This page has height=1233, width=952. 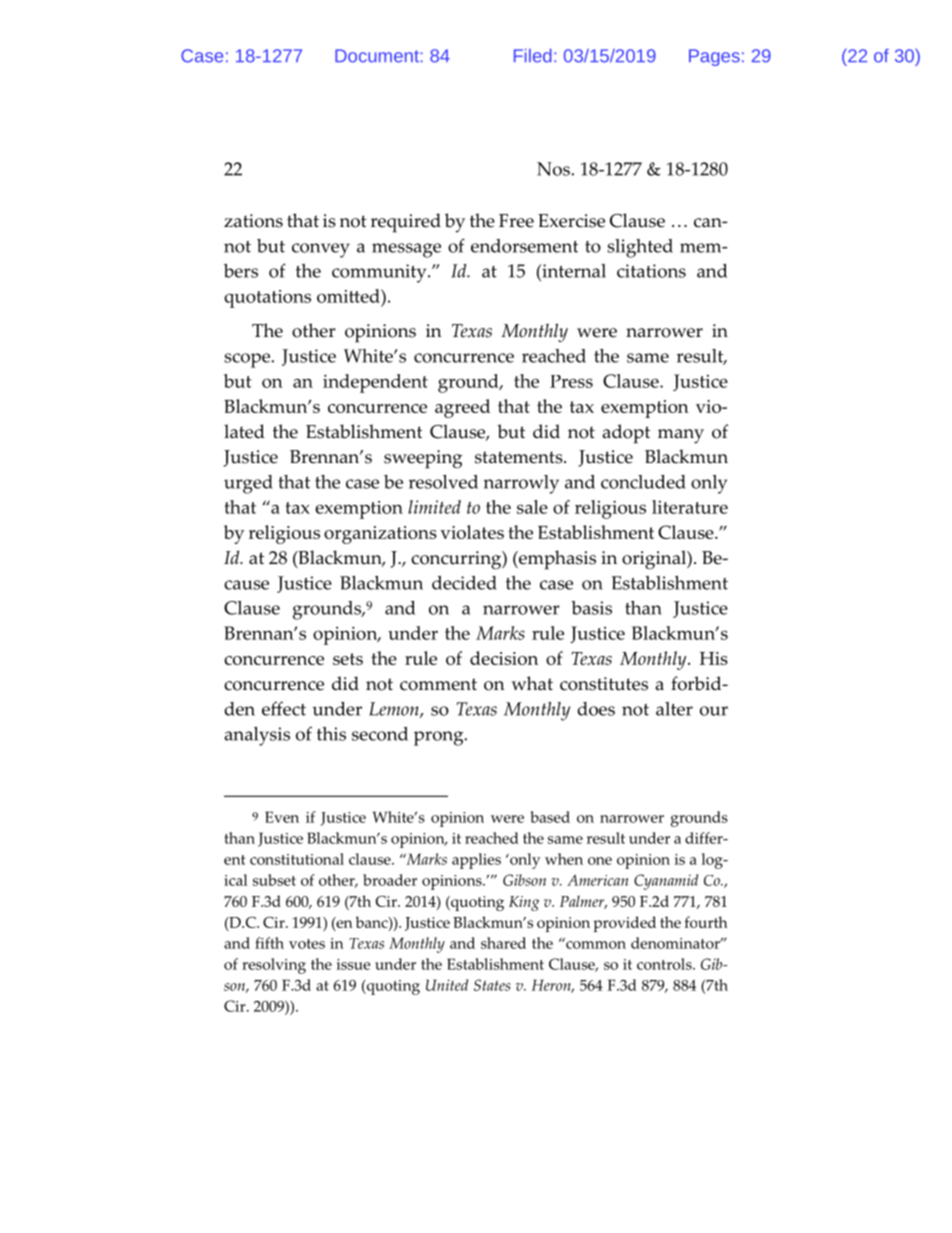 What do you see at coordinates (377, 56) in the page?
I see `Document` at bounding box center [377, 56].
